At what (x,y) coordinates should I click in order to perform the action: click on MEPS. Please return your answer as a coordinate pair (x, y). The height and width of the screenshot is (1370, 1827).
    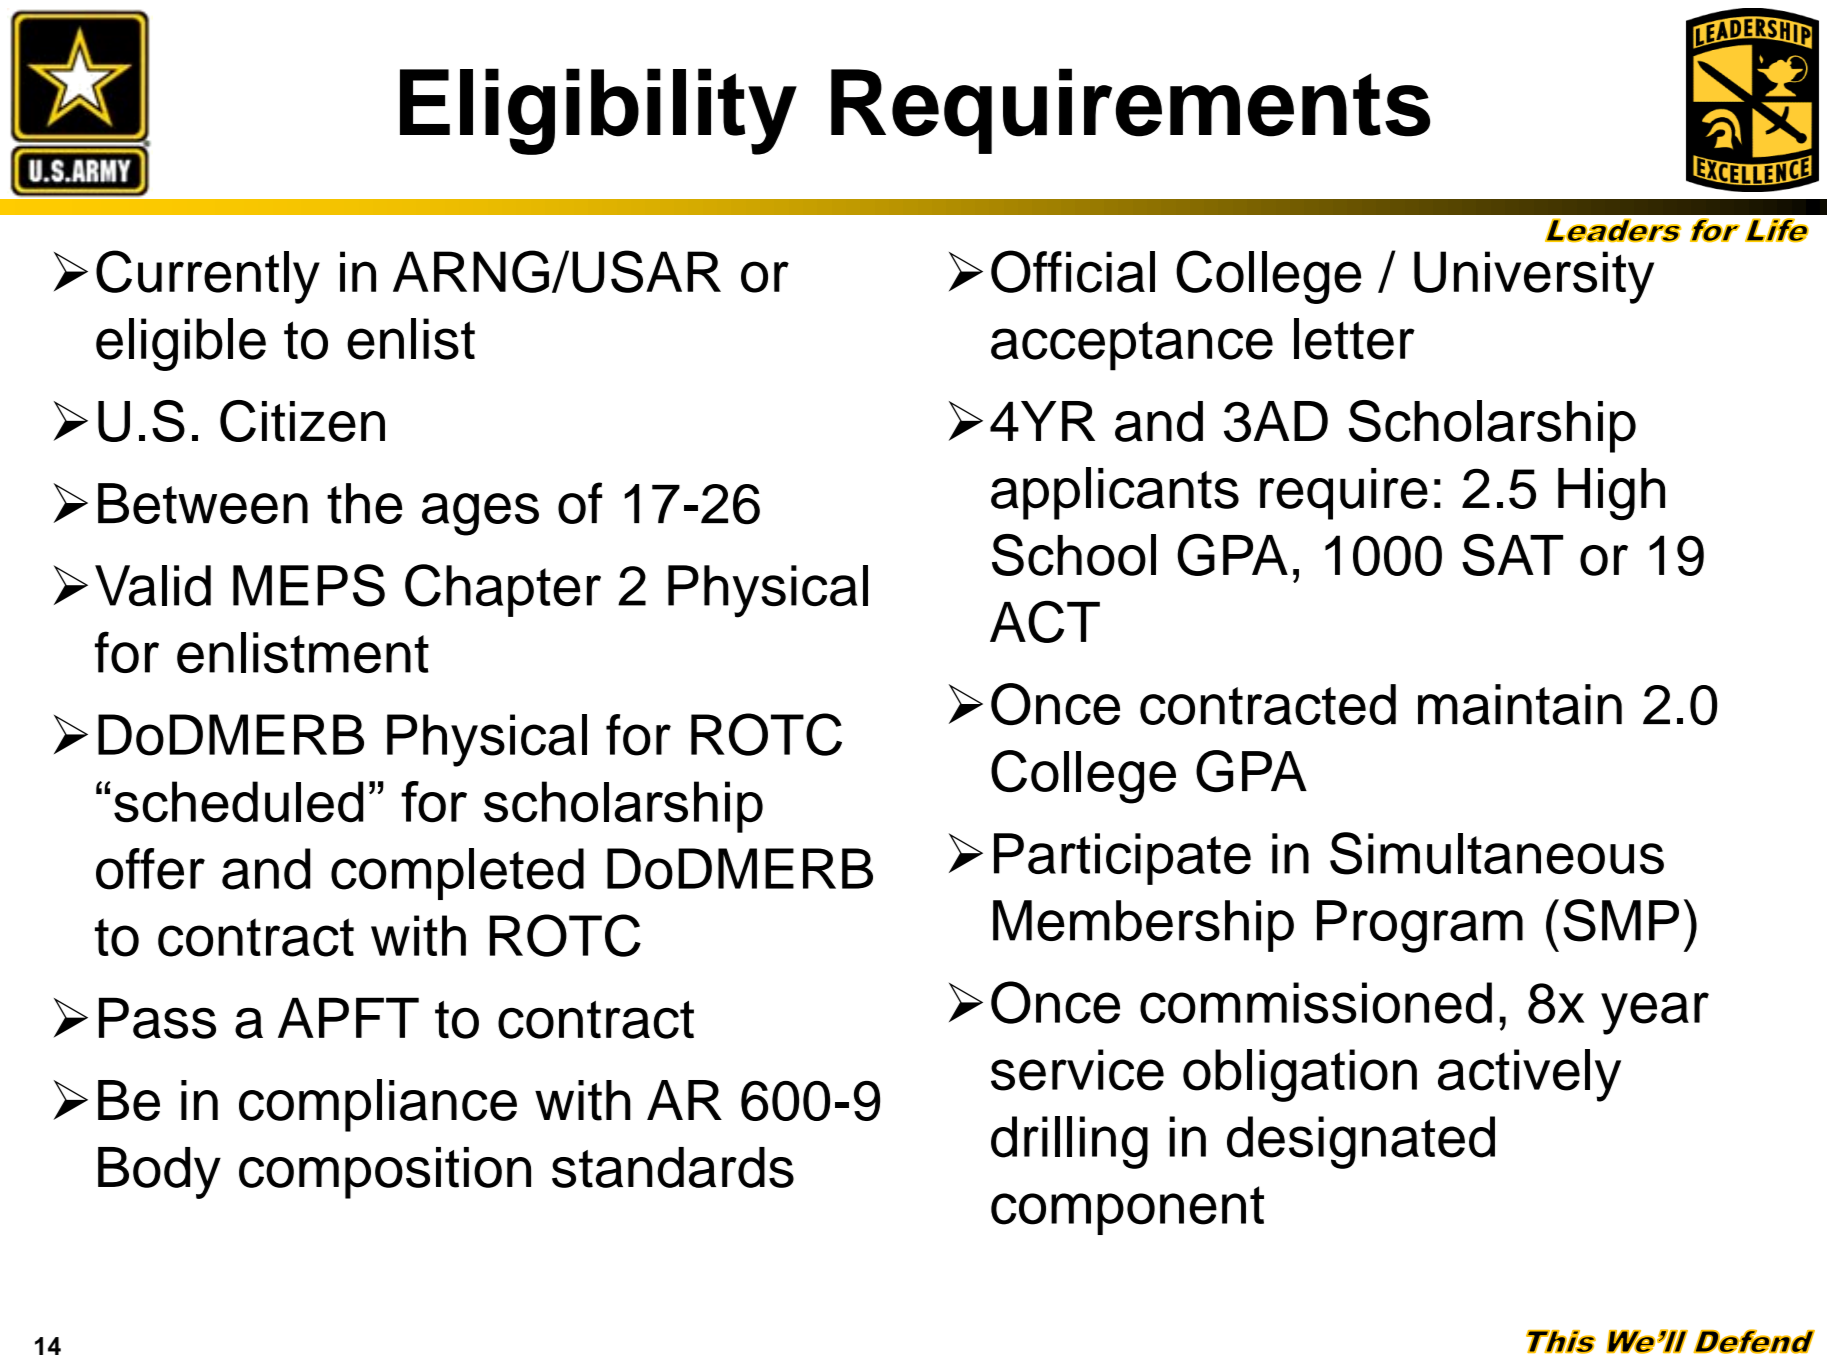
    Looking at the image, I should click on (309, 585).
